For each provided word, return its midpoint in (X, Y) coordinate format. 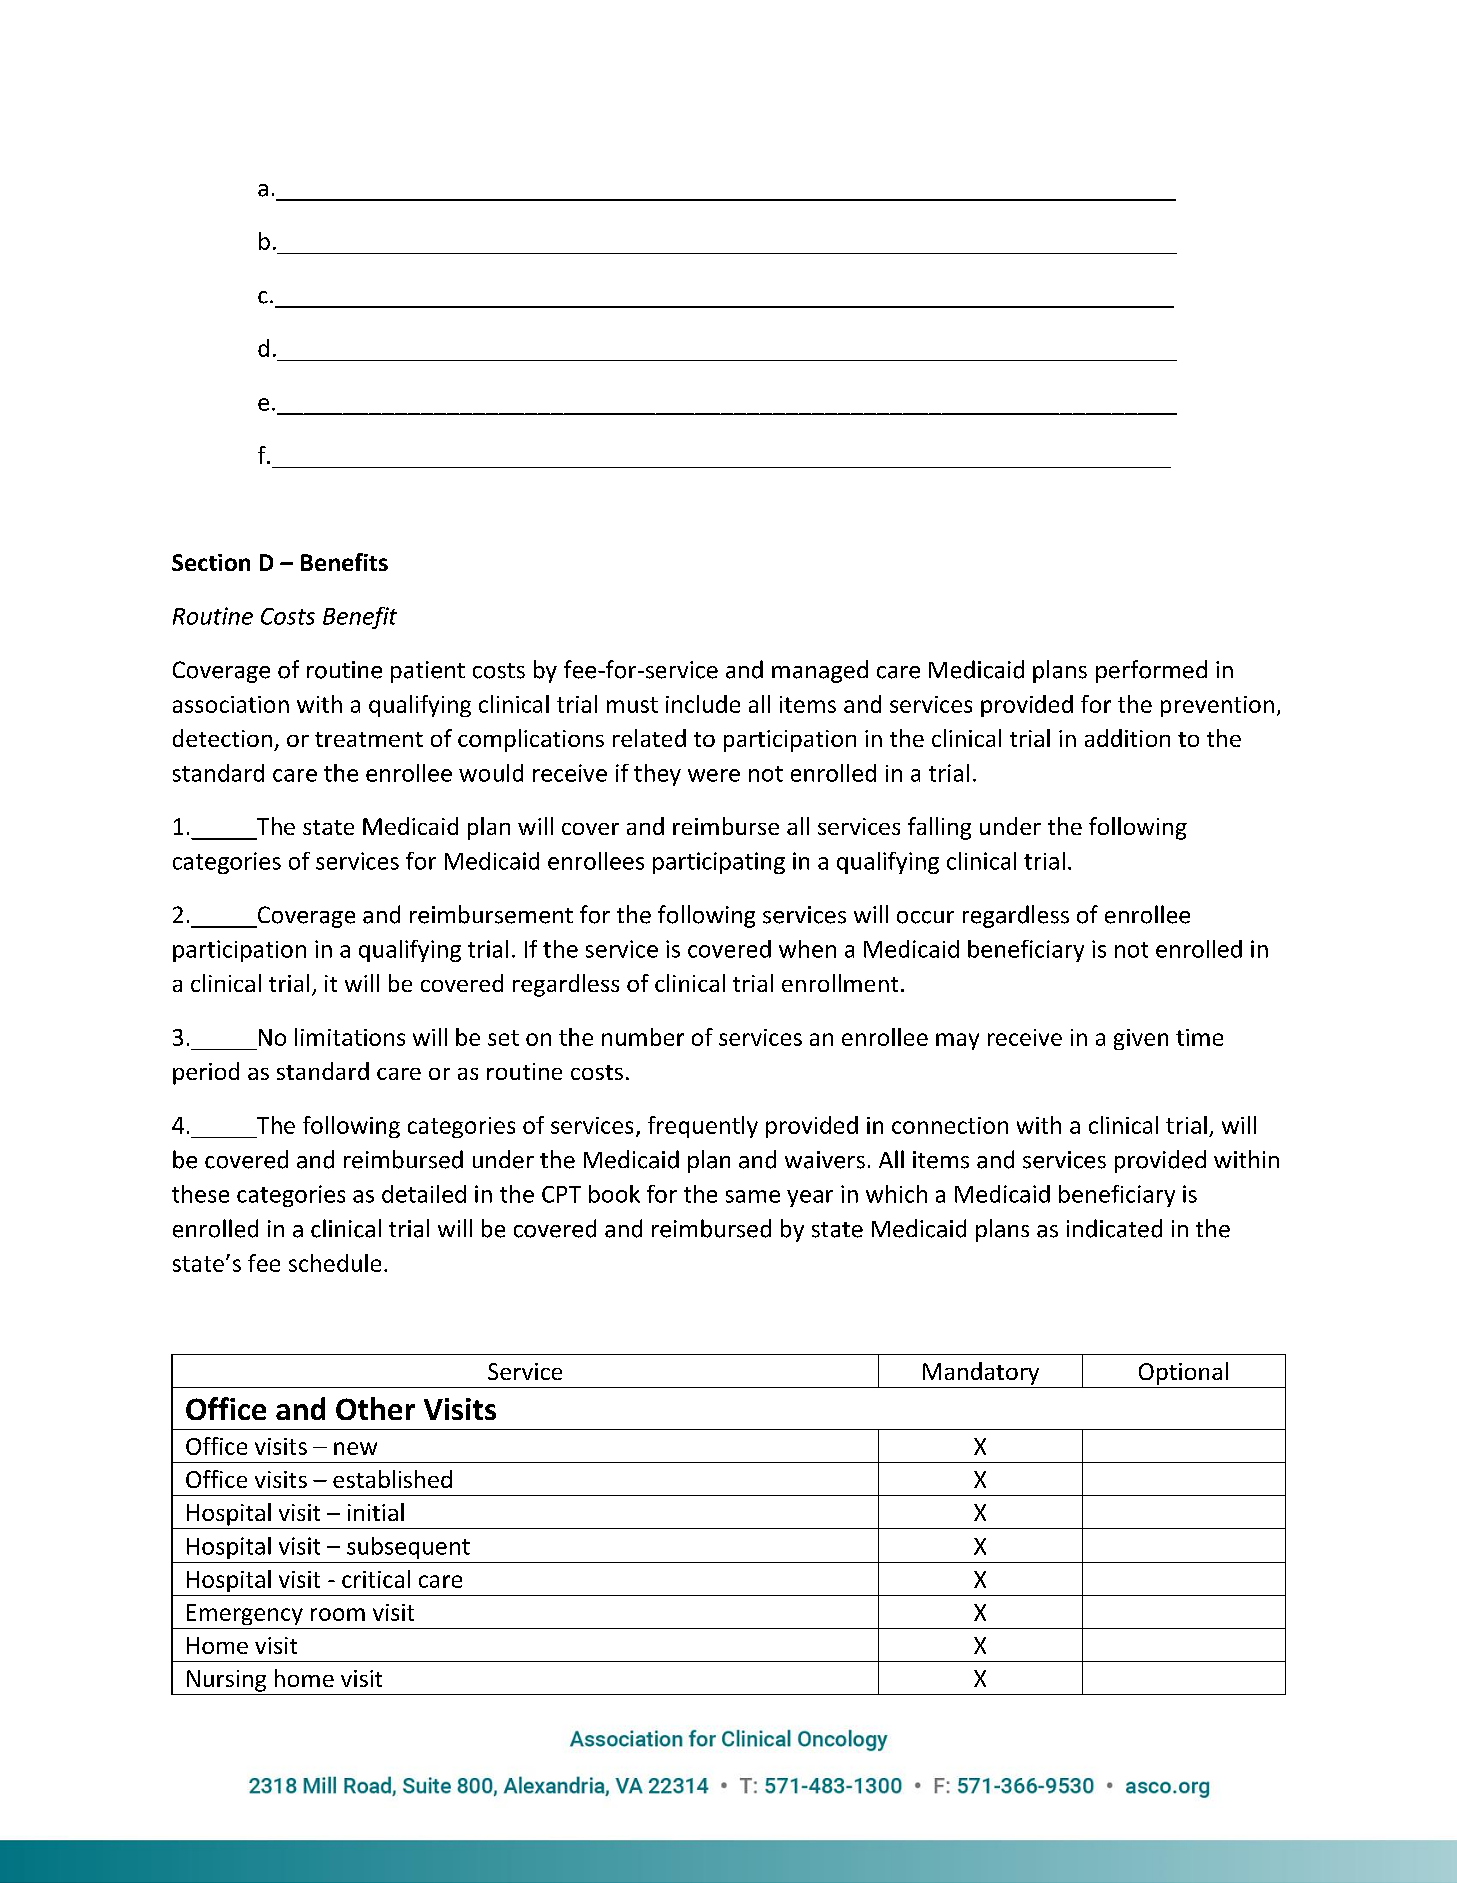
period (206, 1073)
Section (211, 562)
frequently (703, 1127)
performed (1151, 671)
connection (950, 1125)
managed (820, 671)
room (338, 1614)
